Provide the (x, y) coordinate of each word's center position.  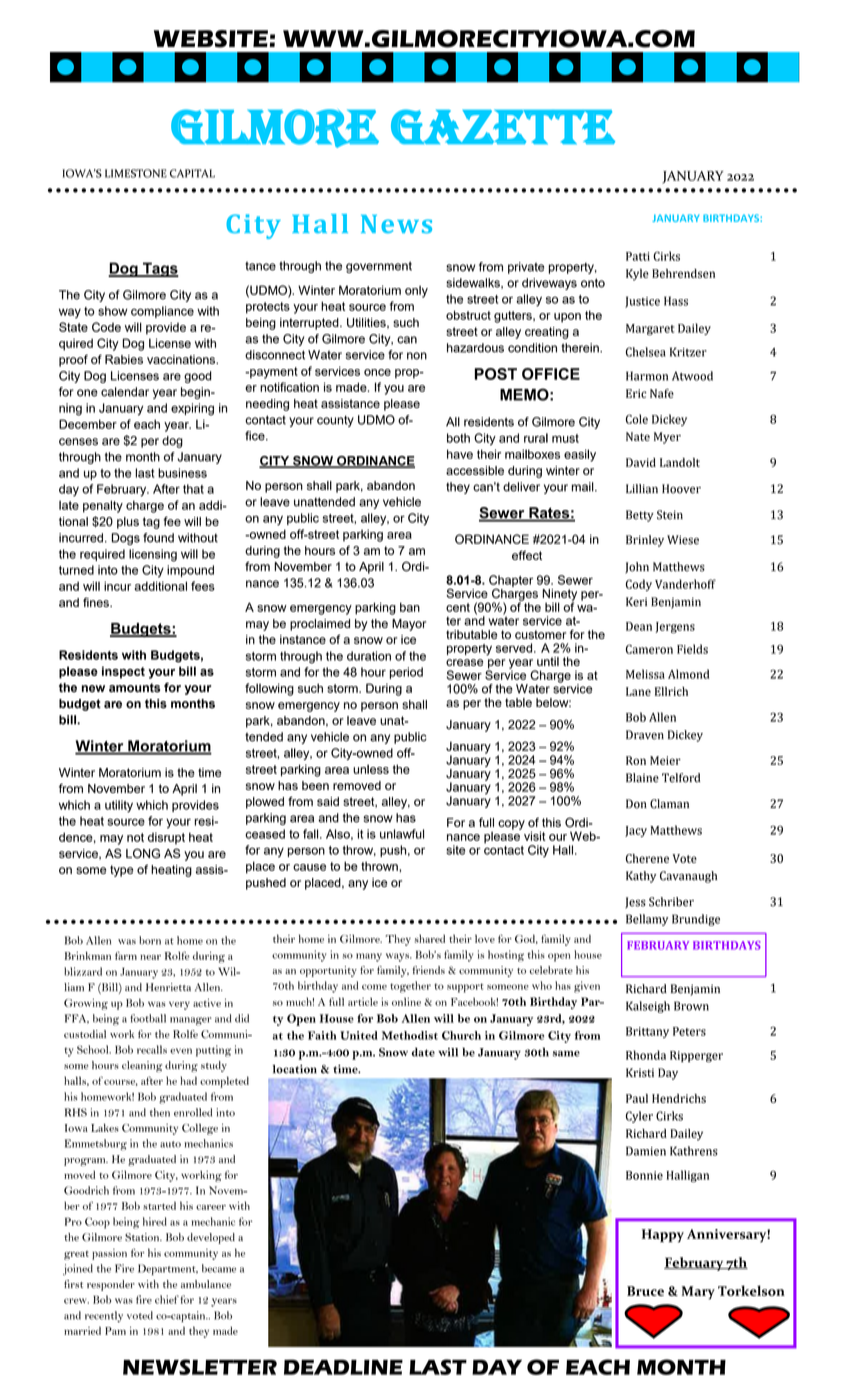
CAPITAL (192, 173)
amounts (134, 688)
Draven (645, 735)
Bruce (645, 1291)
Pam (115, 1331)
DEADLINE (343, 1367)
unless (371, 769)
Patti (638, 256)
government (379, 267)
